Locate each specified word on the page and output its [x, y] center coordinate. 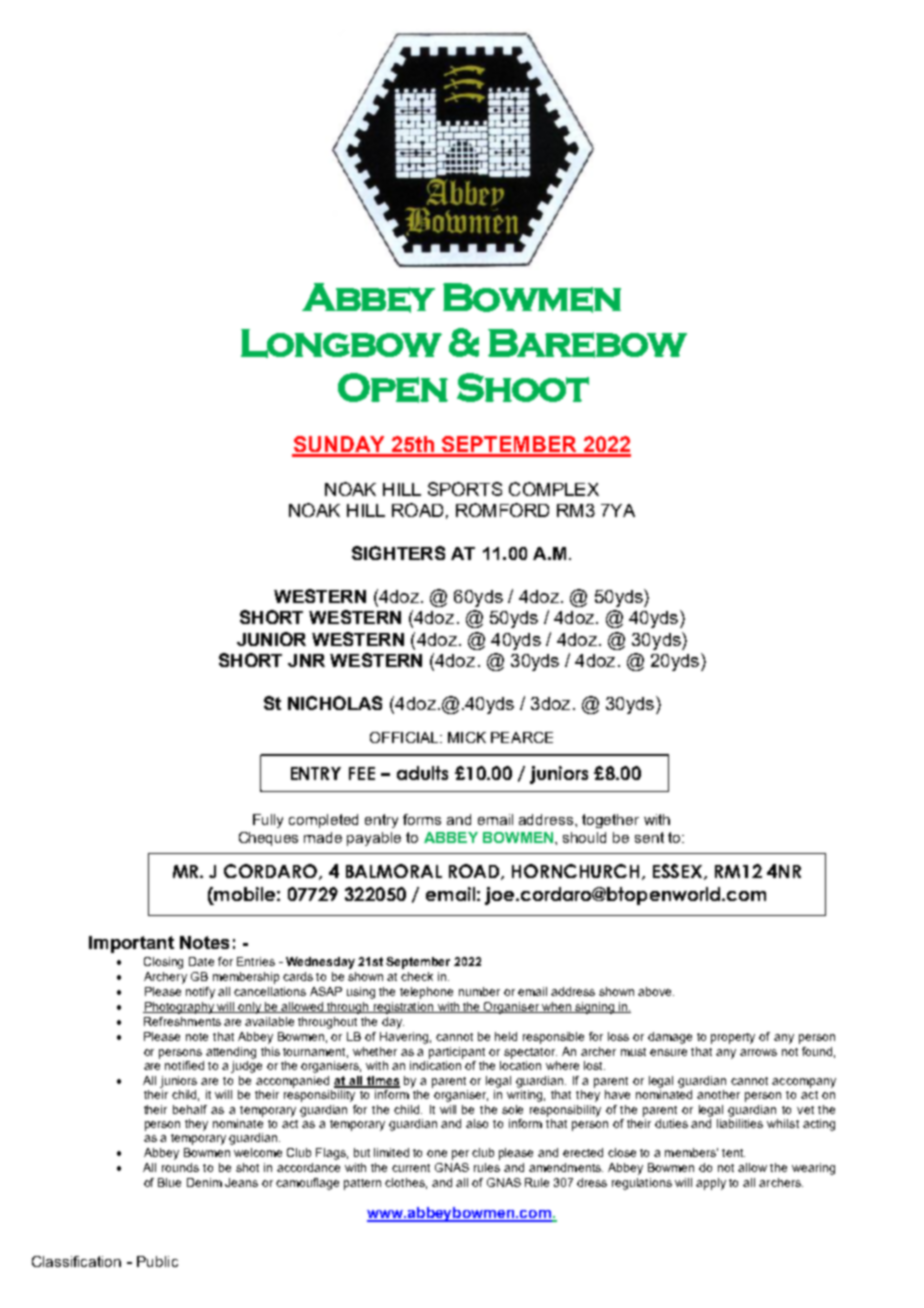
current [411, 1168]
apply [711, 1184]
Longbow [341, 343]
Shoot [523, 387]
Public [157, 1261]
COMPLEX [554, 489]
